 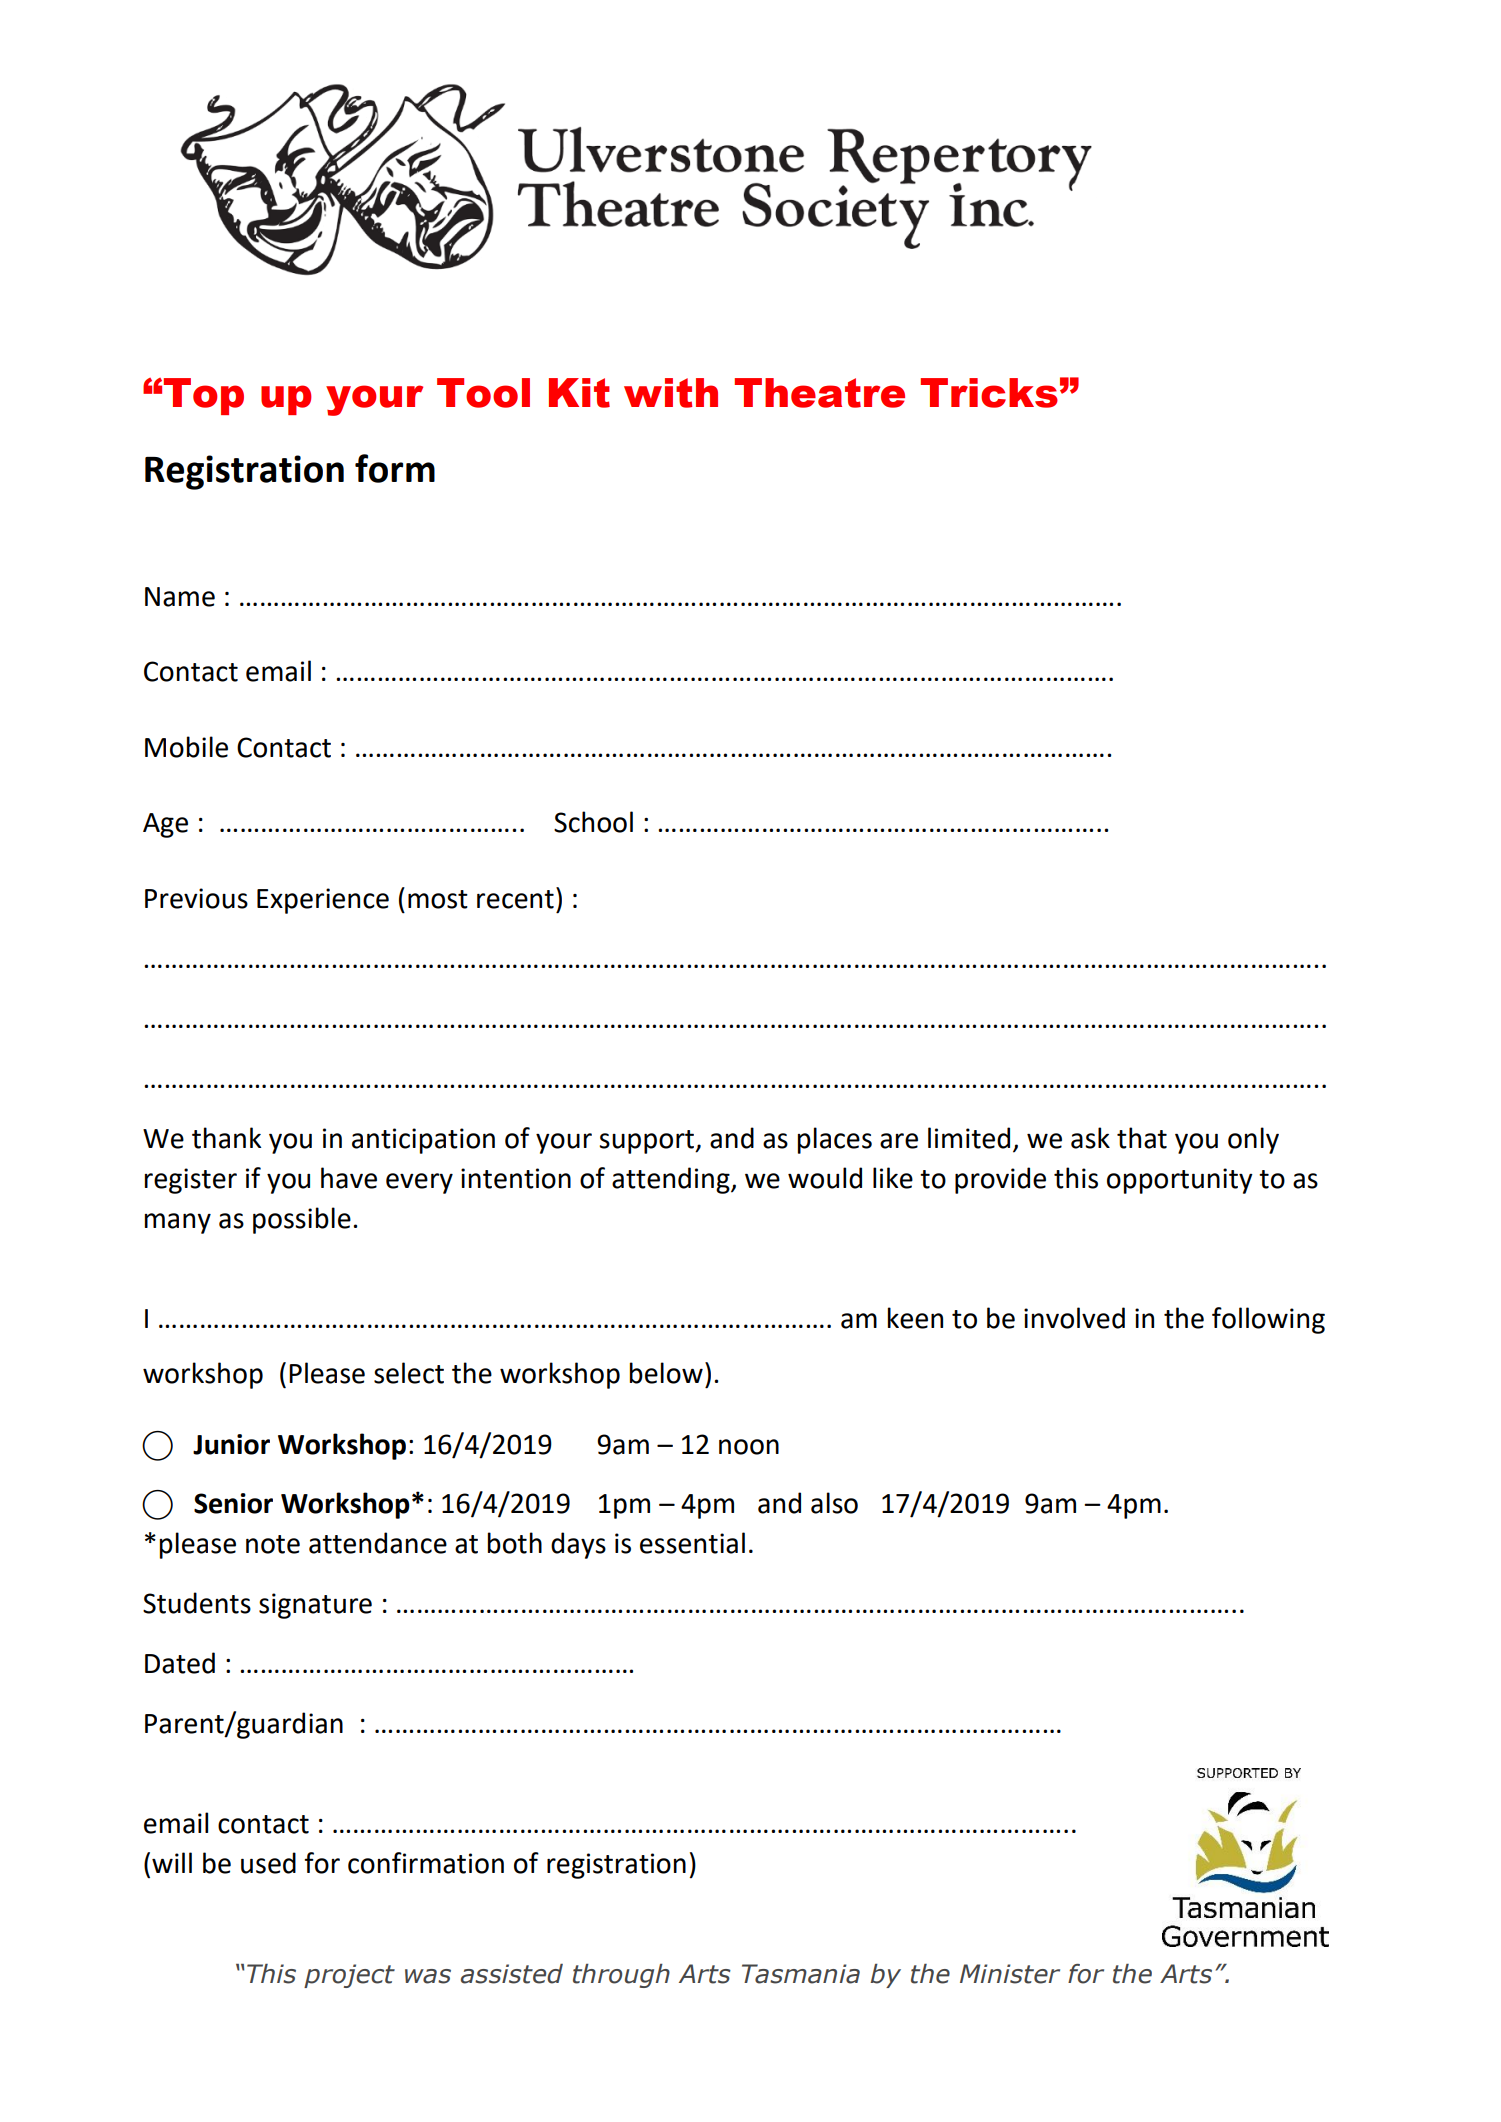 What do you see at coordinates (749, 1447) in the screenshot?
I see `noon` at bounding box center [749, 1447].
